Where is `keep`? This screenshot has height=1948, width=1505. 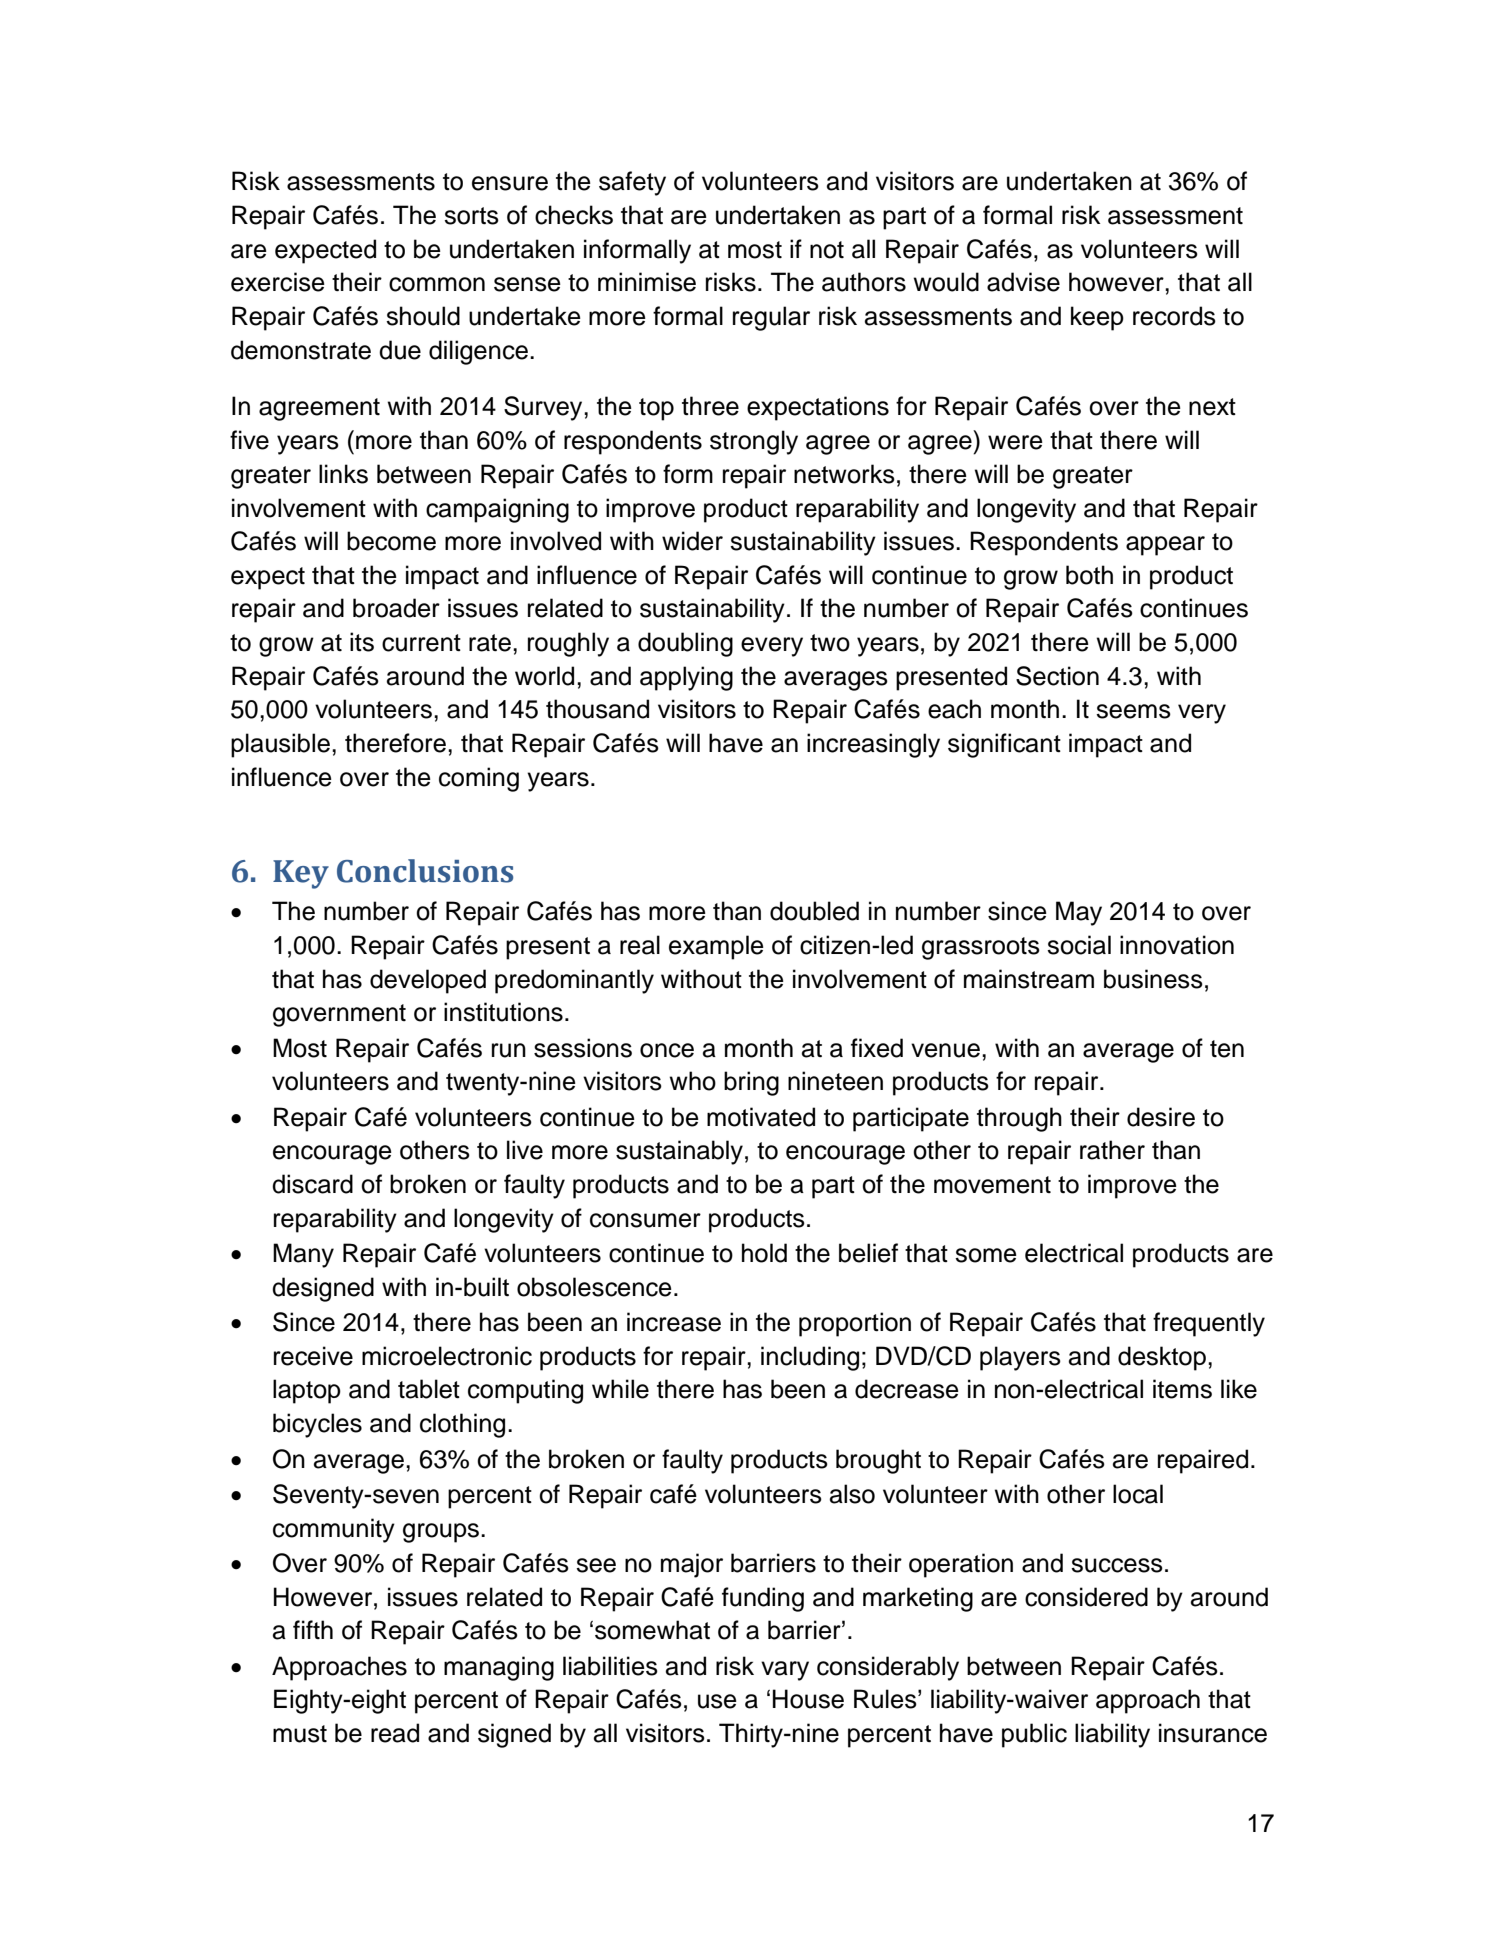
keep is located at coordinates (1097, 318).
